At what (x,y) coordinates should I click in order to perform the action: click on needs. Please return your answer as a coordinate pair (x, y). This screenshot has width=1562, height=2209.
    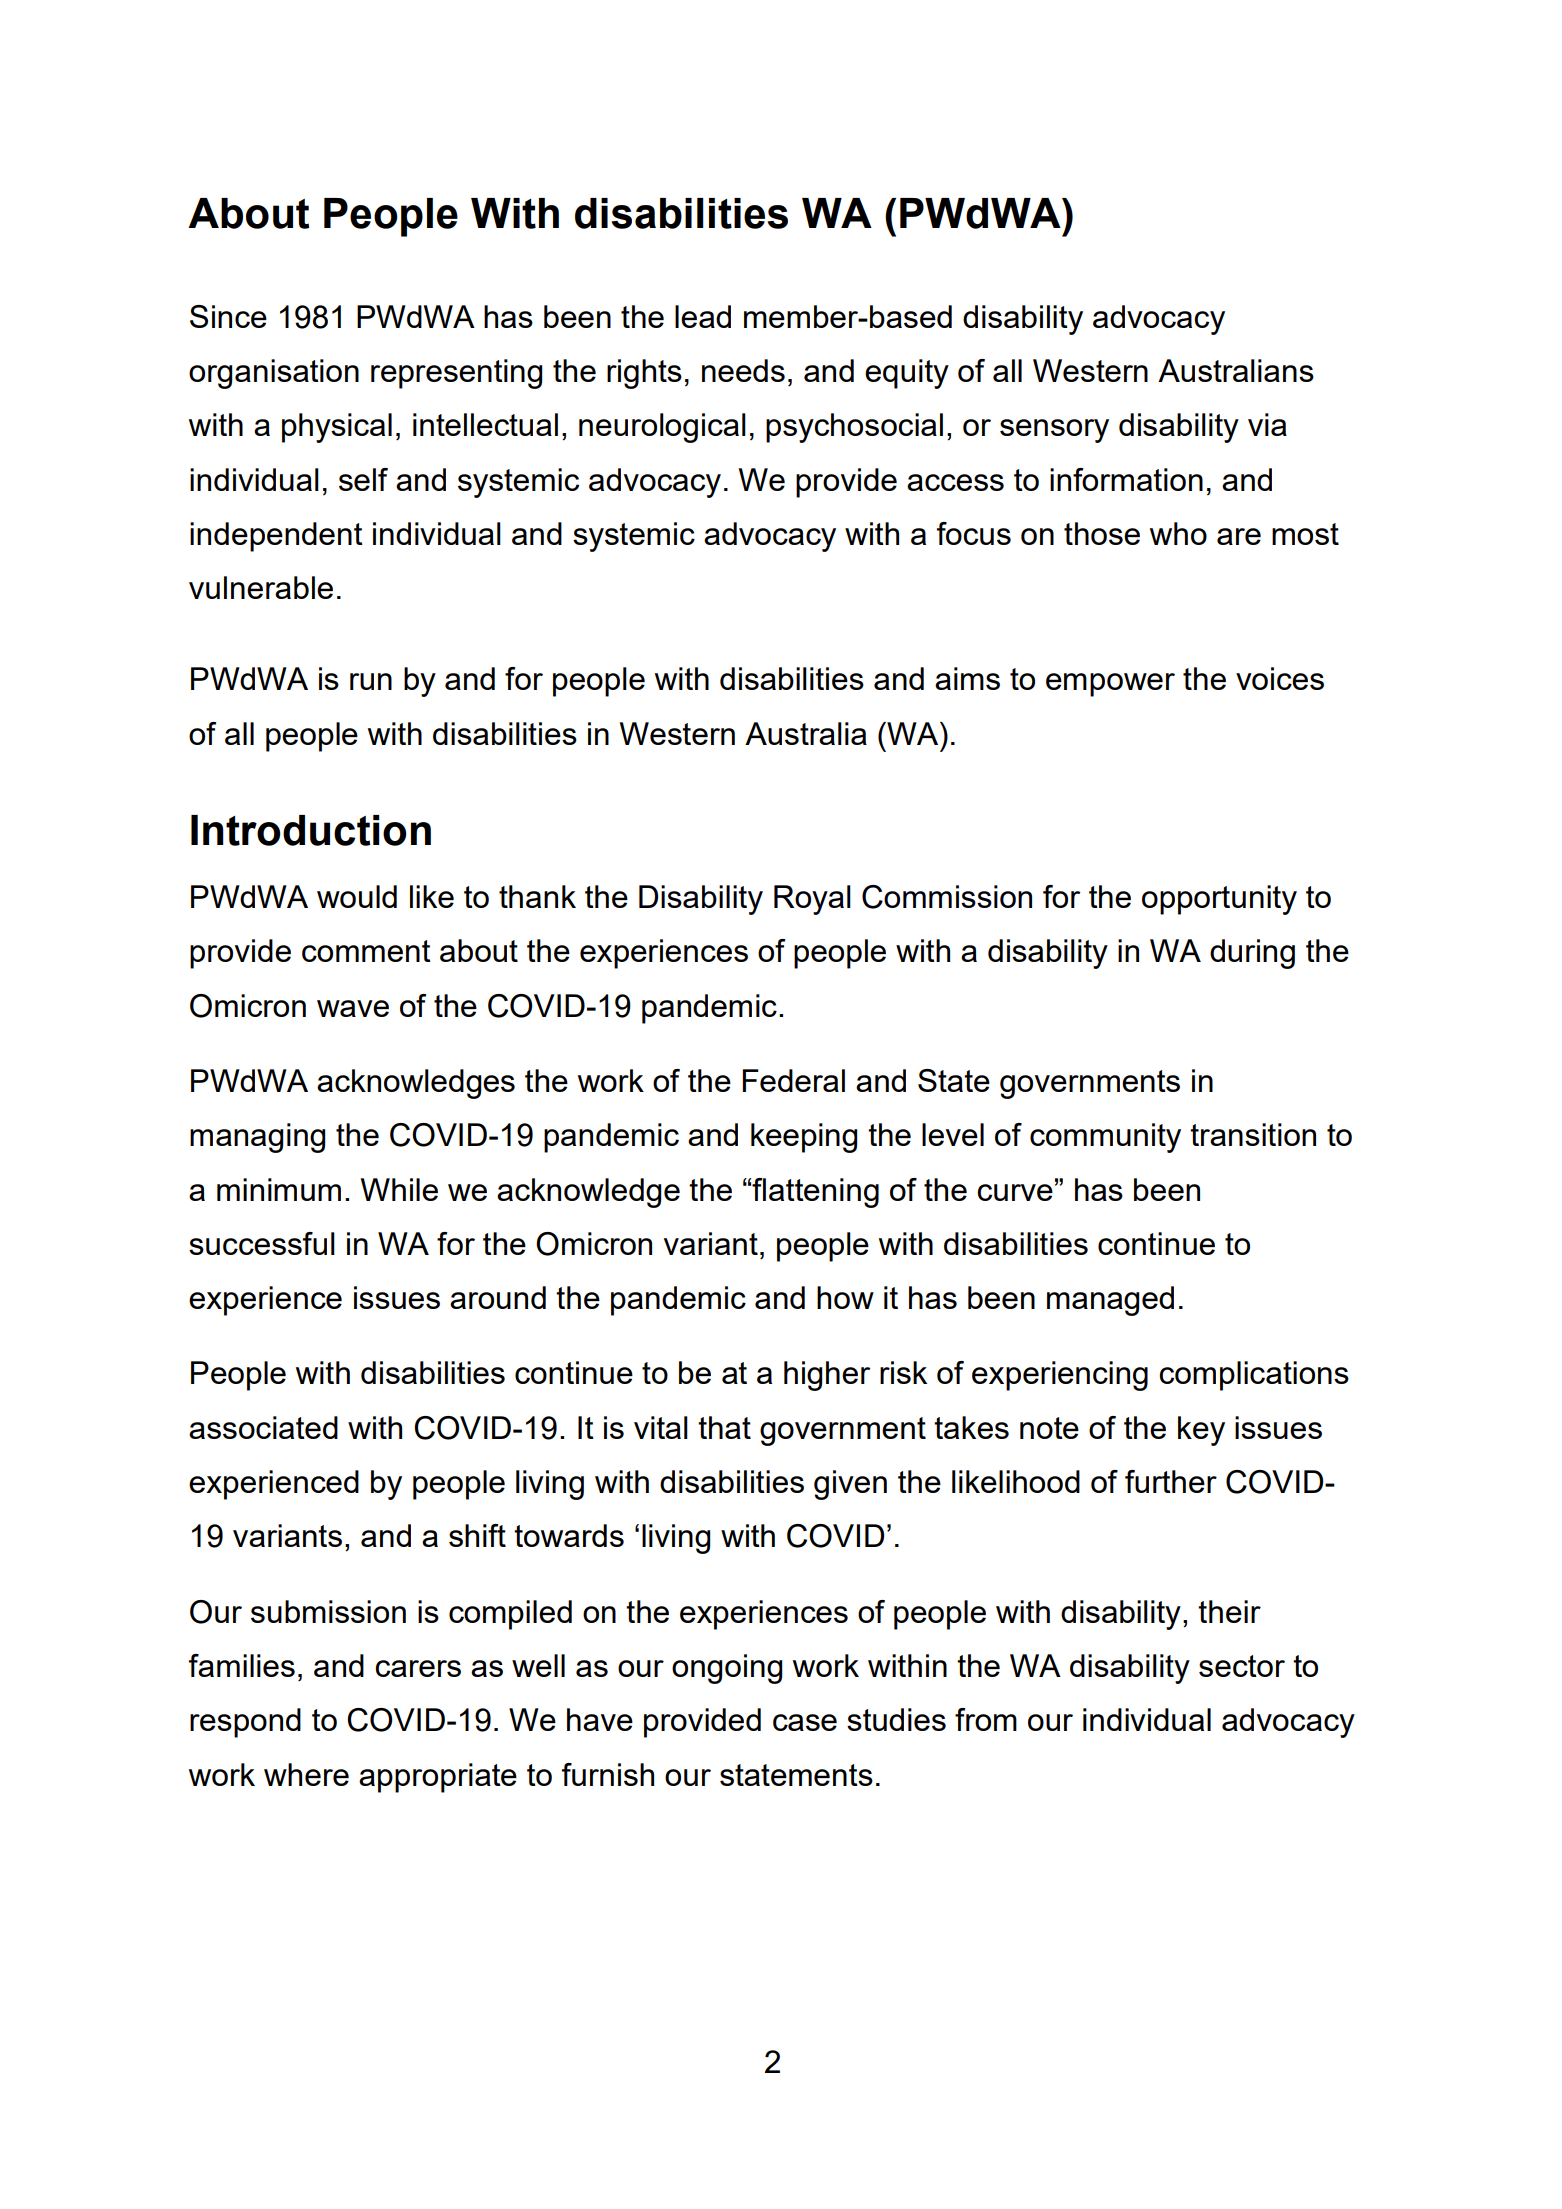
    Looking at the image, I should click on (743, 370).
